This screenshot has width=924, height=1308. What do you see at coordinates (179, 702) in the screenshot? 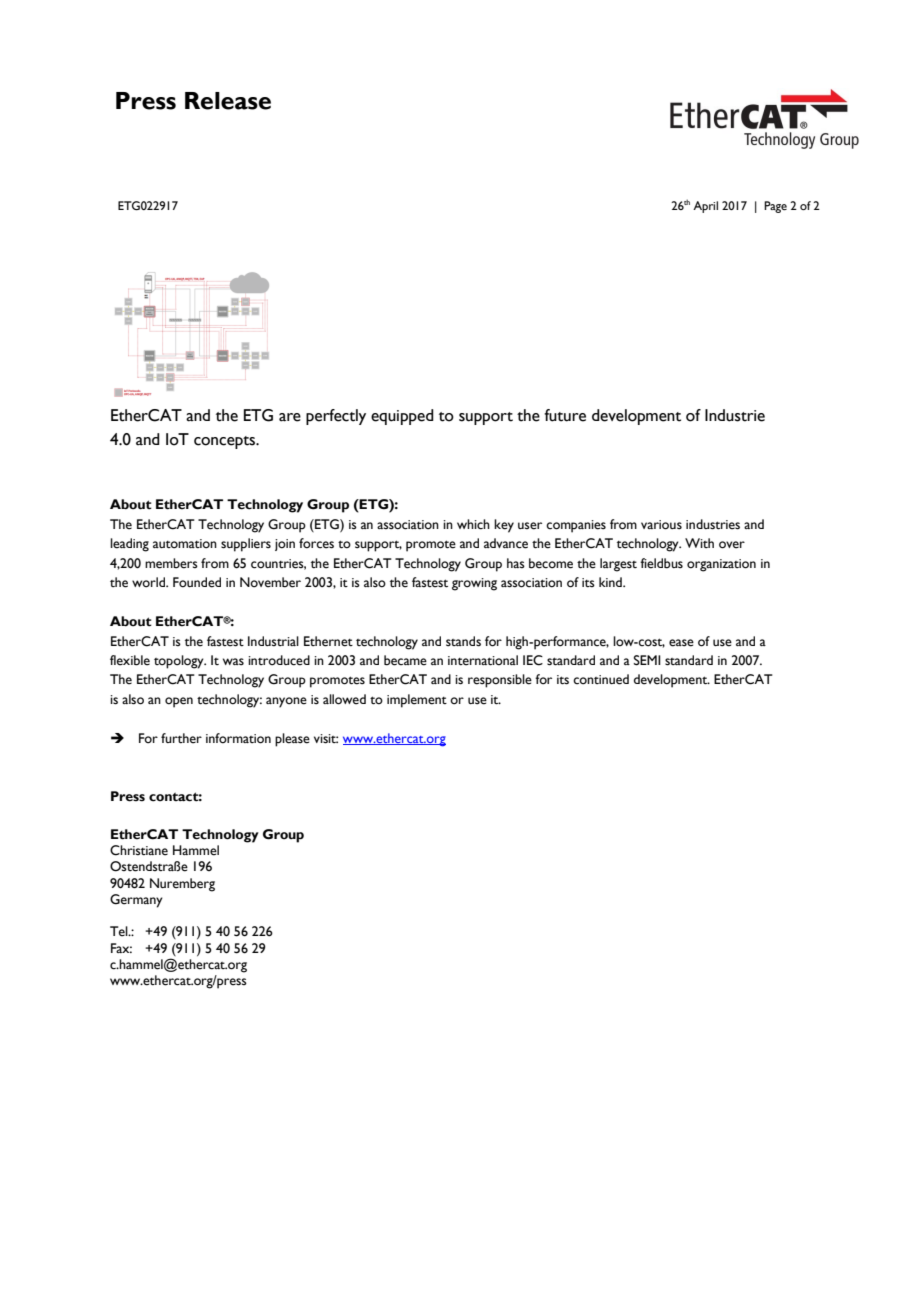
I see `open` at bounding box center [179, 702].
